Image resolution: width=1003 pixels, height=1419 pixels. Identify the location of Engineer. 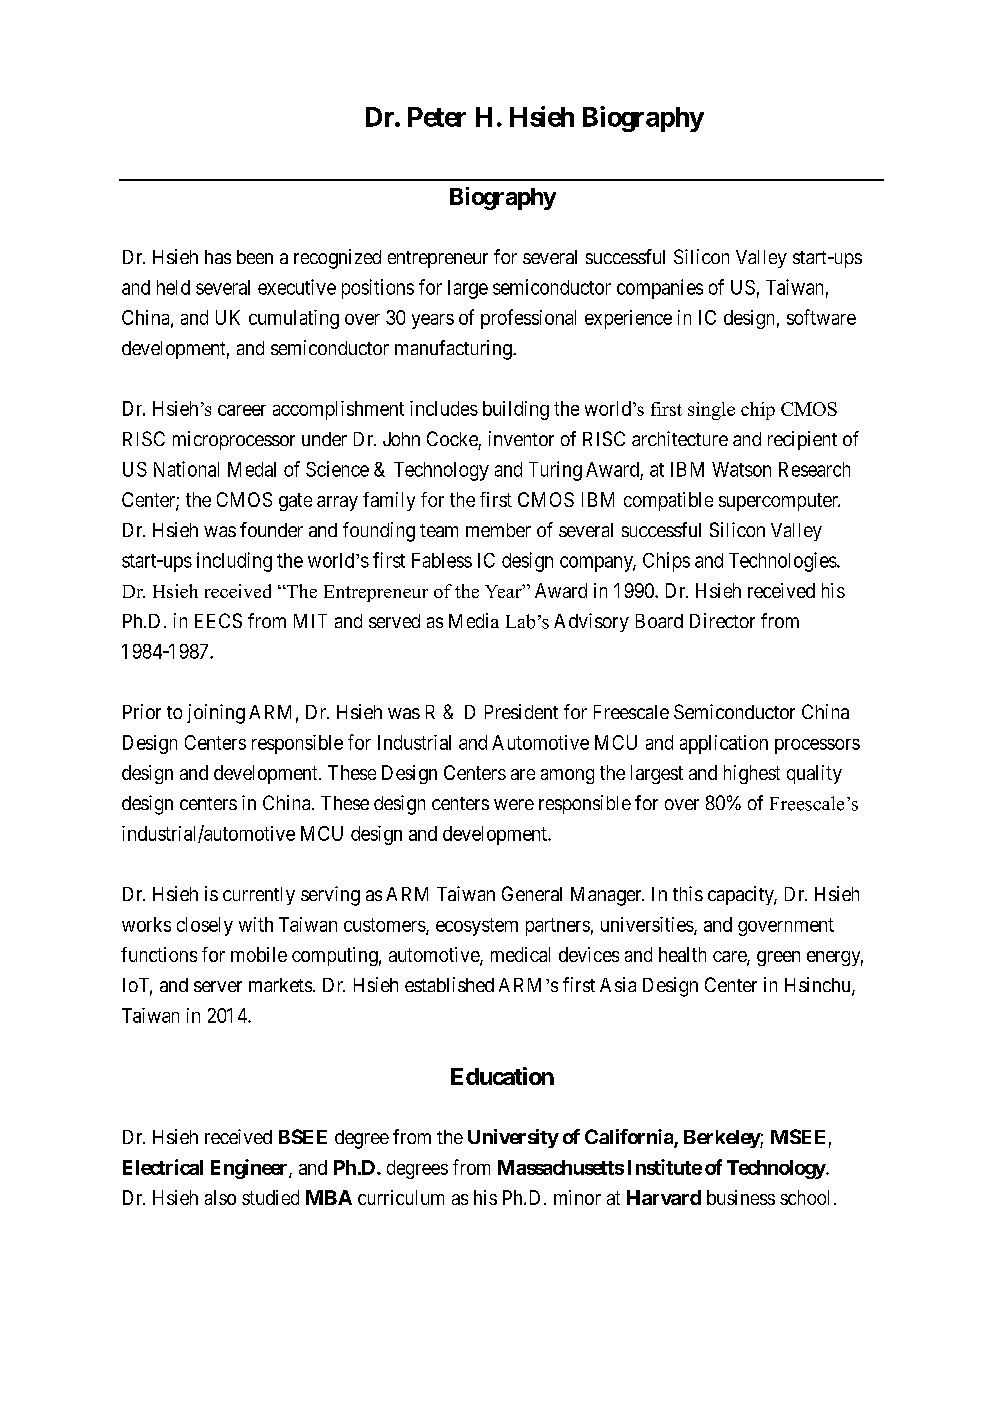
(250, 1169).
